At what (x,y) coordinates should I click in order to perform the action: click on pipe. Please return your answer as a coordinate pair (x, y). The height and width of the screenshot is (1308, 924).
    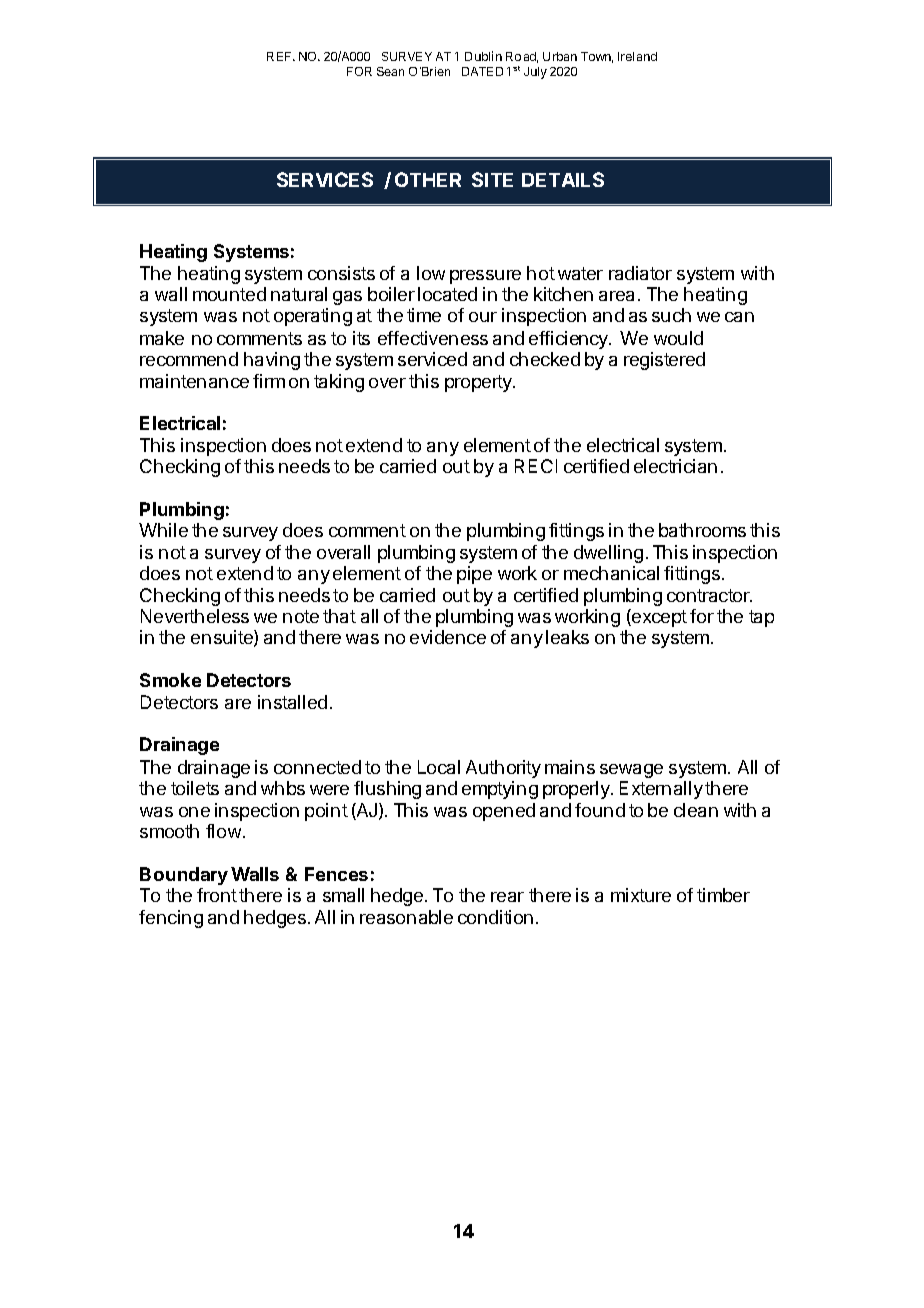
    Looking at the image, I should click on (474, 575).
